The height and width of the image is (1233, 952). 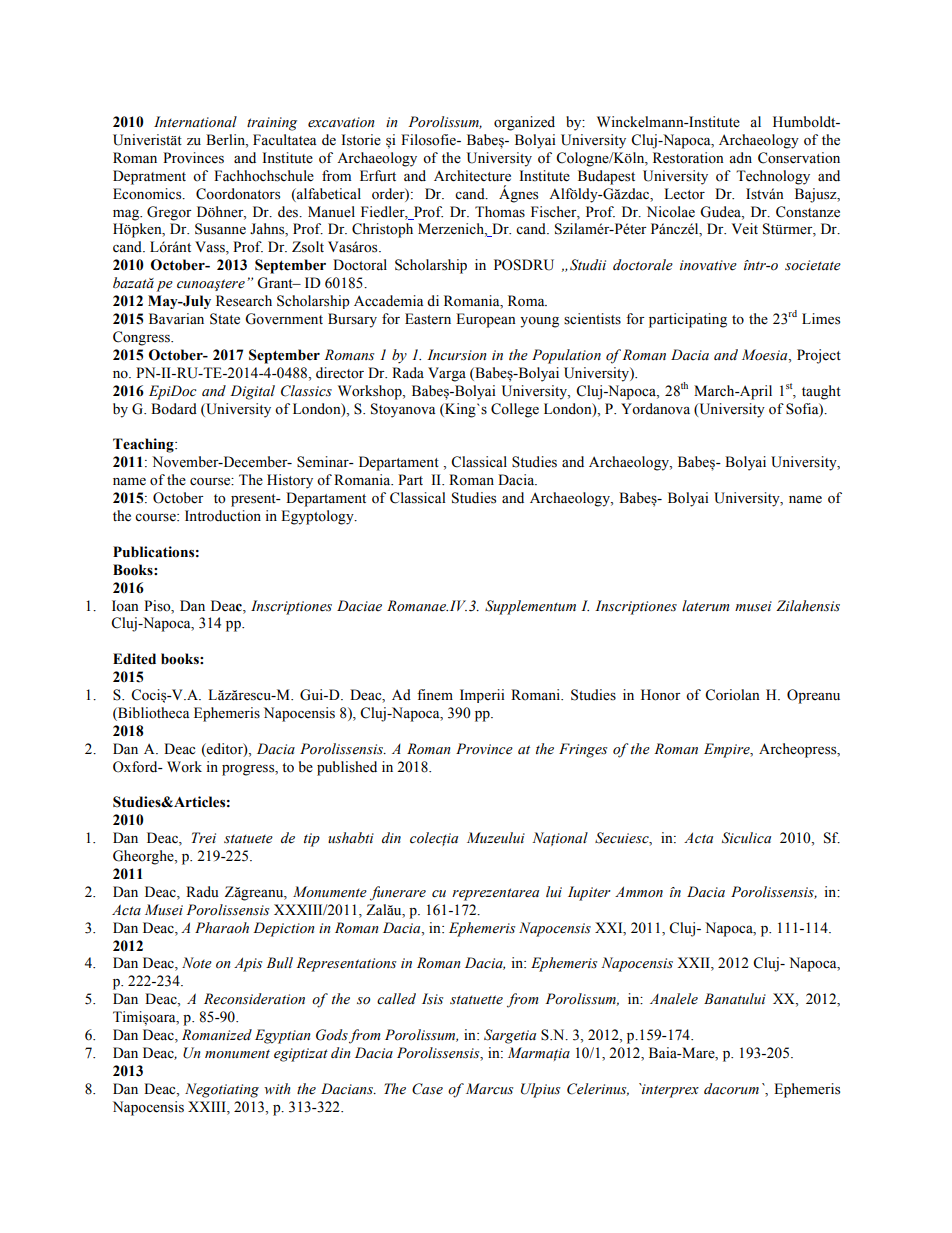 I want to click on Architecture, so click(x=472, y=176).
